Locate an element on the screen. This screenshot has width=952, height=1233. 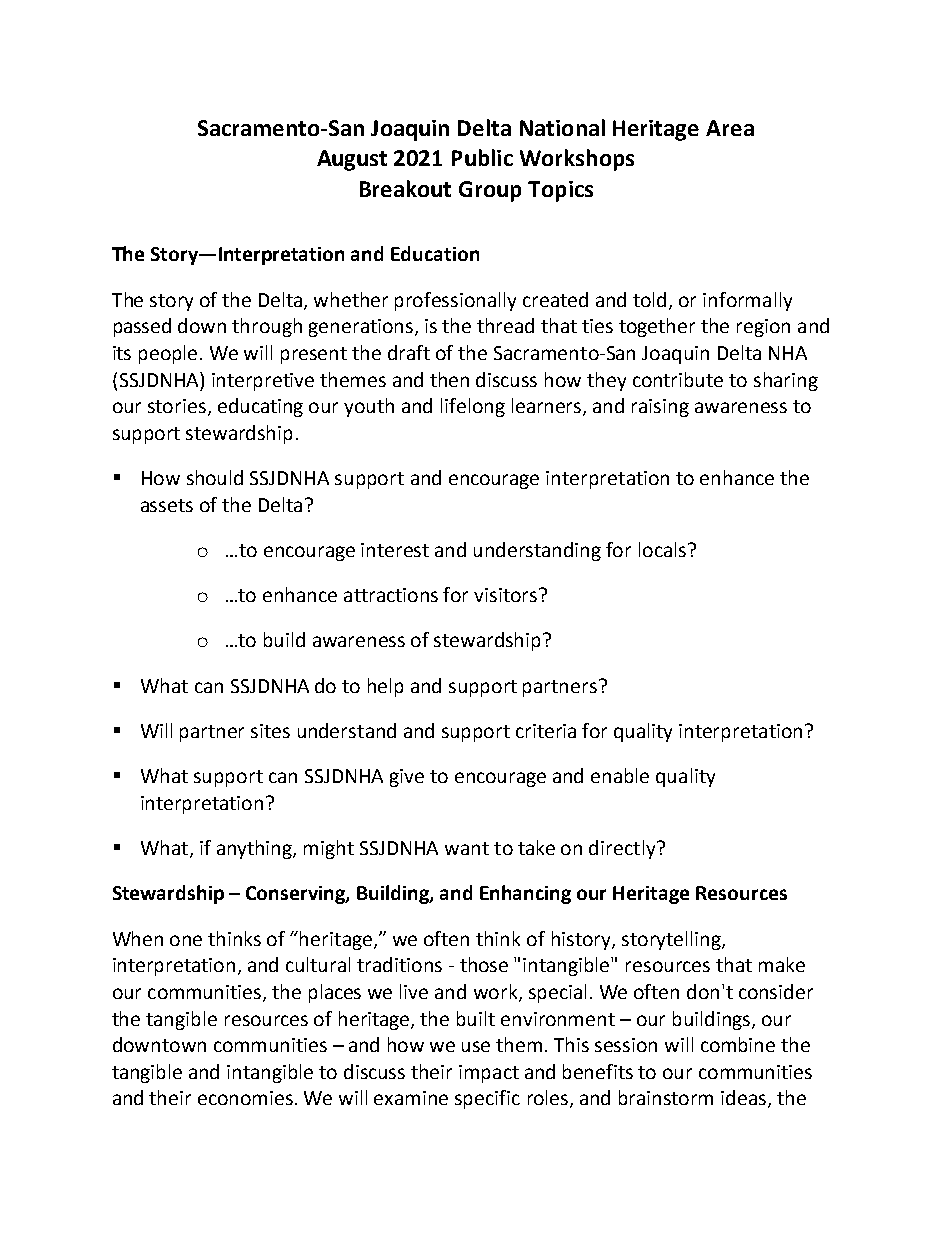
Public is located at coordinates (482, 157).
